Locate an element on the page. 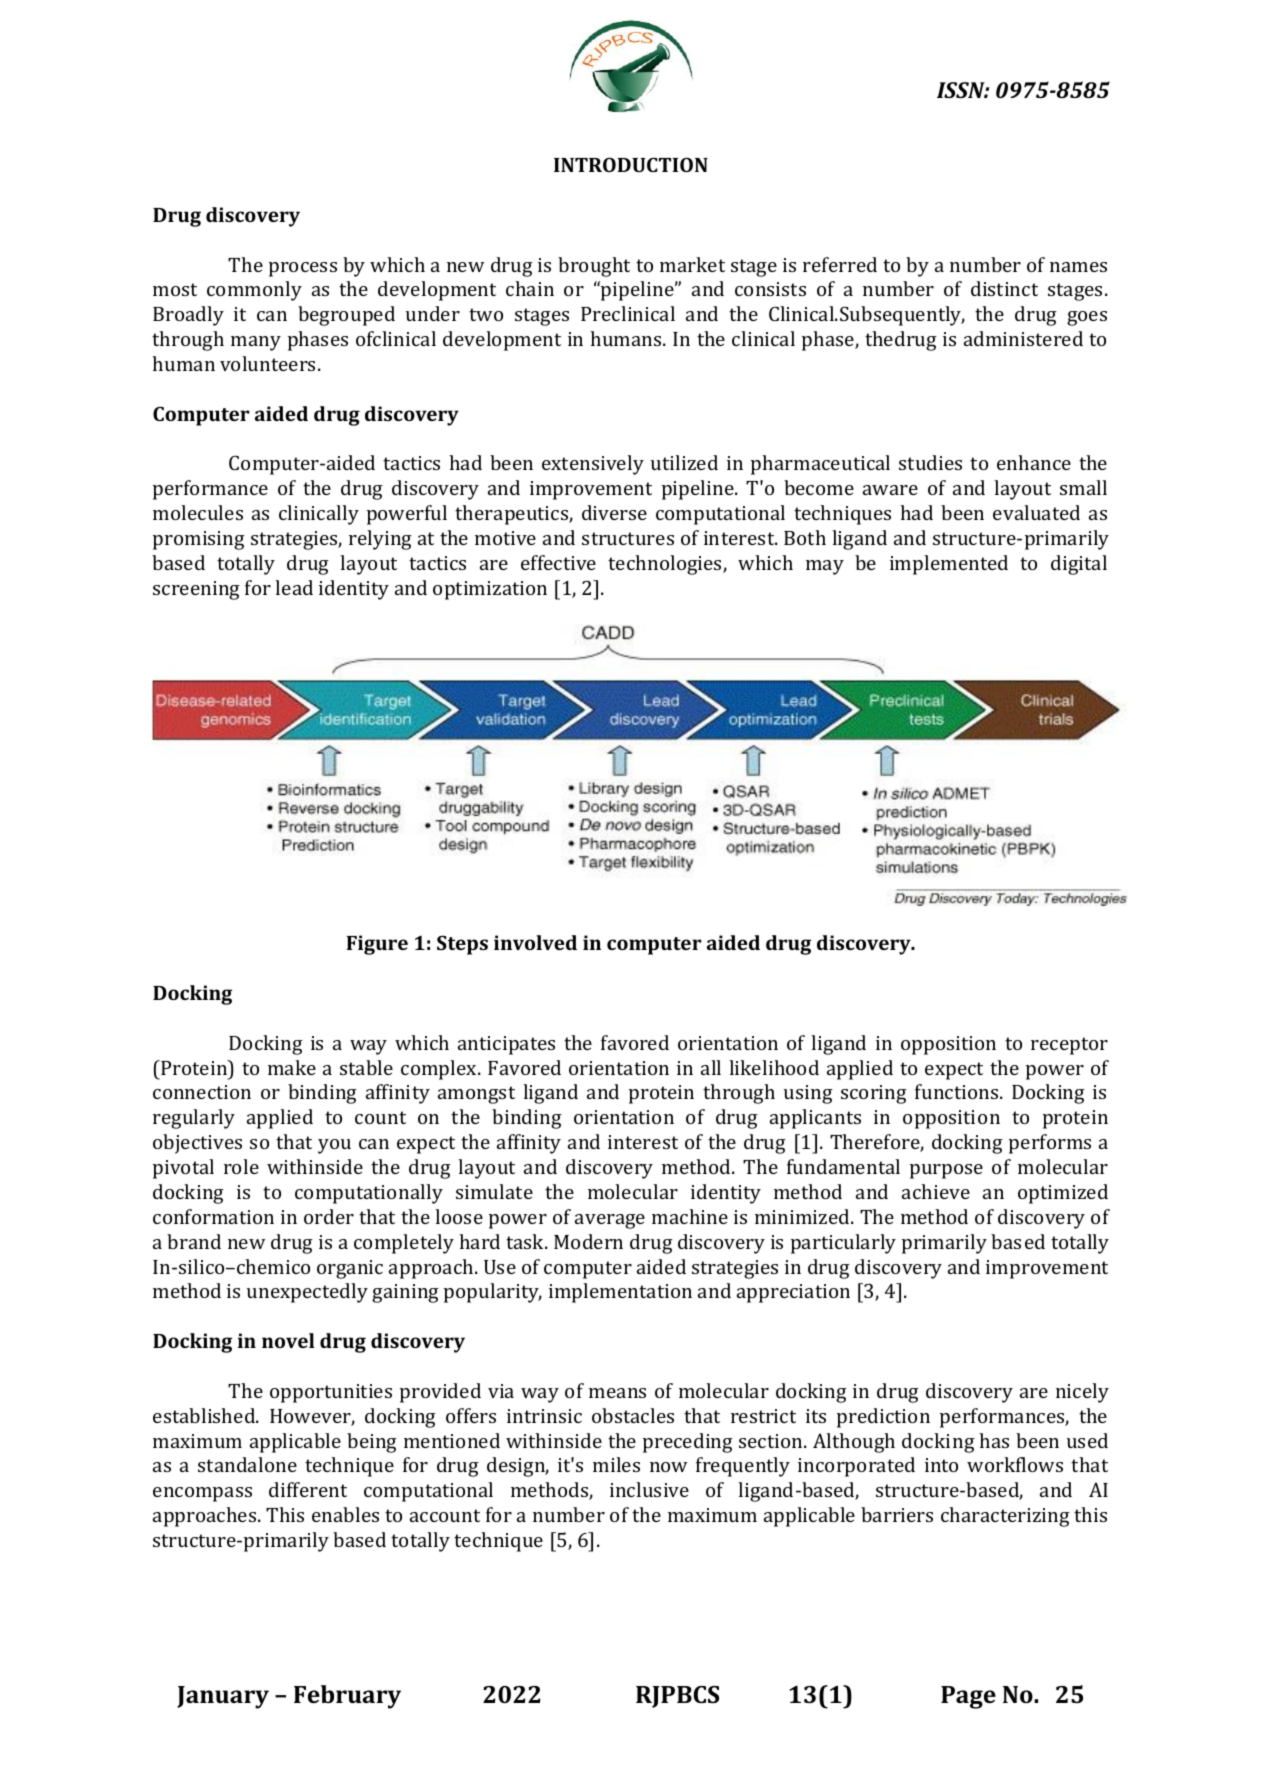  process is located at coordinates (303, 269).
